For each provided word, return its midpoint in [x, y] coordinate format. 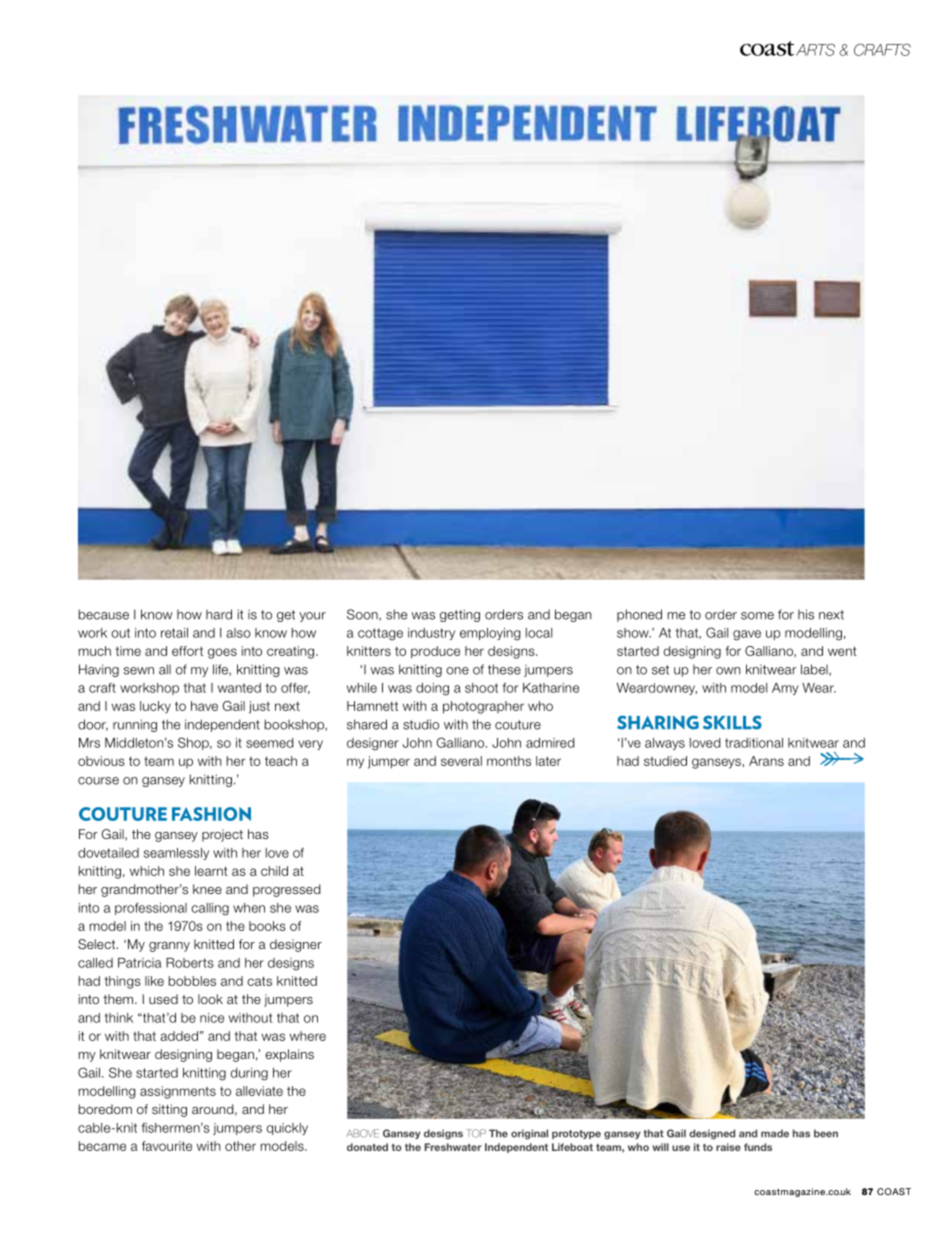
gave [747, 635]
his [806, 614]
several [461, 761]
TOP [476, 1133]
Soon [363, 615]
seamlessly [176, 854]
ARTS [815, 50]
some [757, 616]
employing [490, 634]
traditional [754, 743]
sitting [169, 1110]
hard [219, 614]
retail [174, 633]
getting [460, 615]
